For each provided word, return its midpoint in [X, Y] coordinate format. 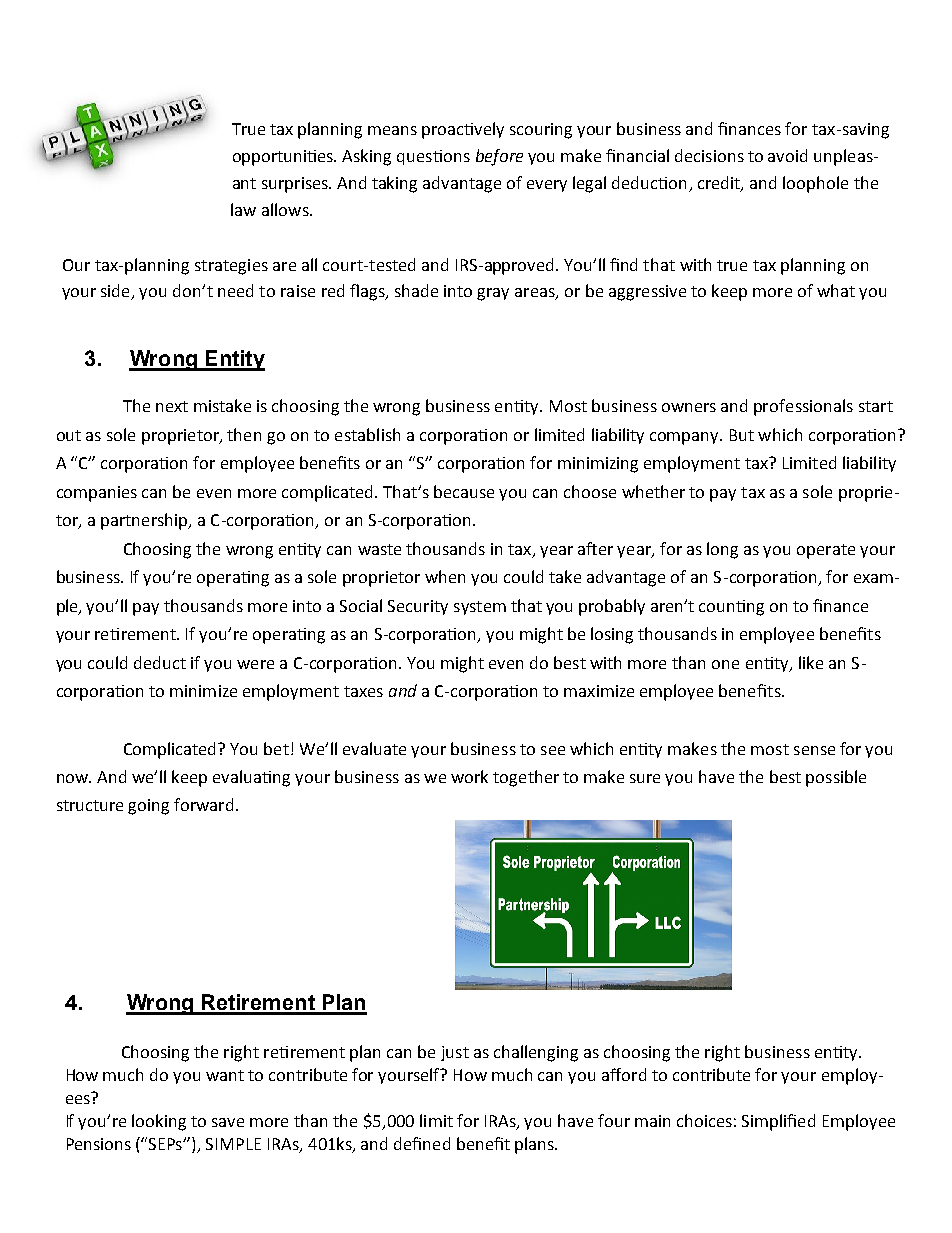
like [811, 662]
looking [159, 1122]
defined [422, 1143]
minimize [203, 691]
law [243, 209]
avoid [787, 155]
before [499, 157]
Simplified [778, 1122]
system [480, 608]
